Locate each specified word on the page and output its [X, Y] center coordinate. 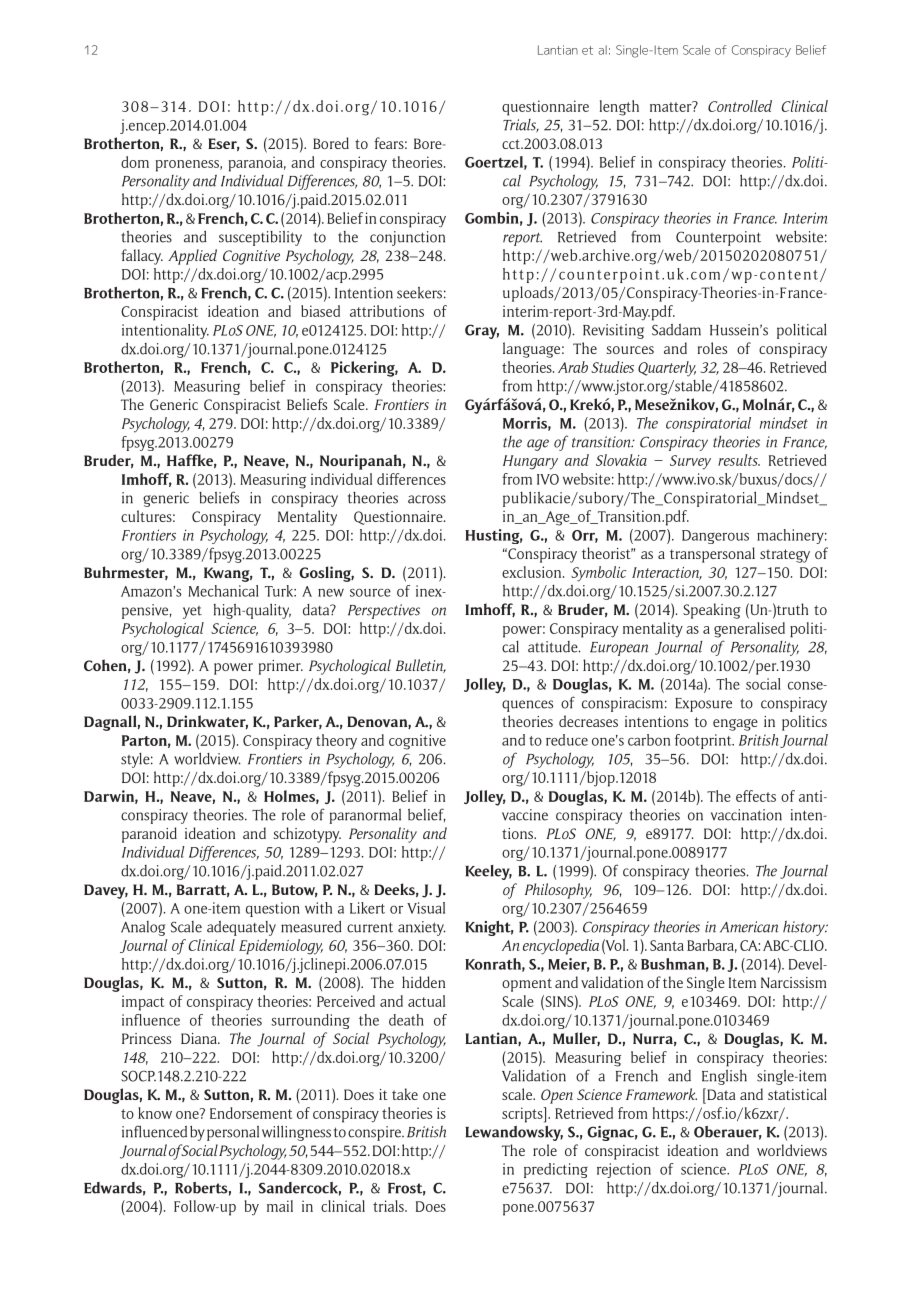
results [739, 460]
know [155, 1113]
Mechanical [223, 591]
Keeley [488, 872]
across [427, 499]
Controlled [740, 106]
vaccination [746, 815]
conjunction [407, 238]
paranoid [149, 835]
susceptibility [260, 238]
